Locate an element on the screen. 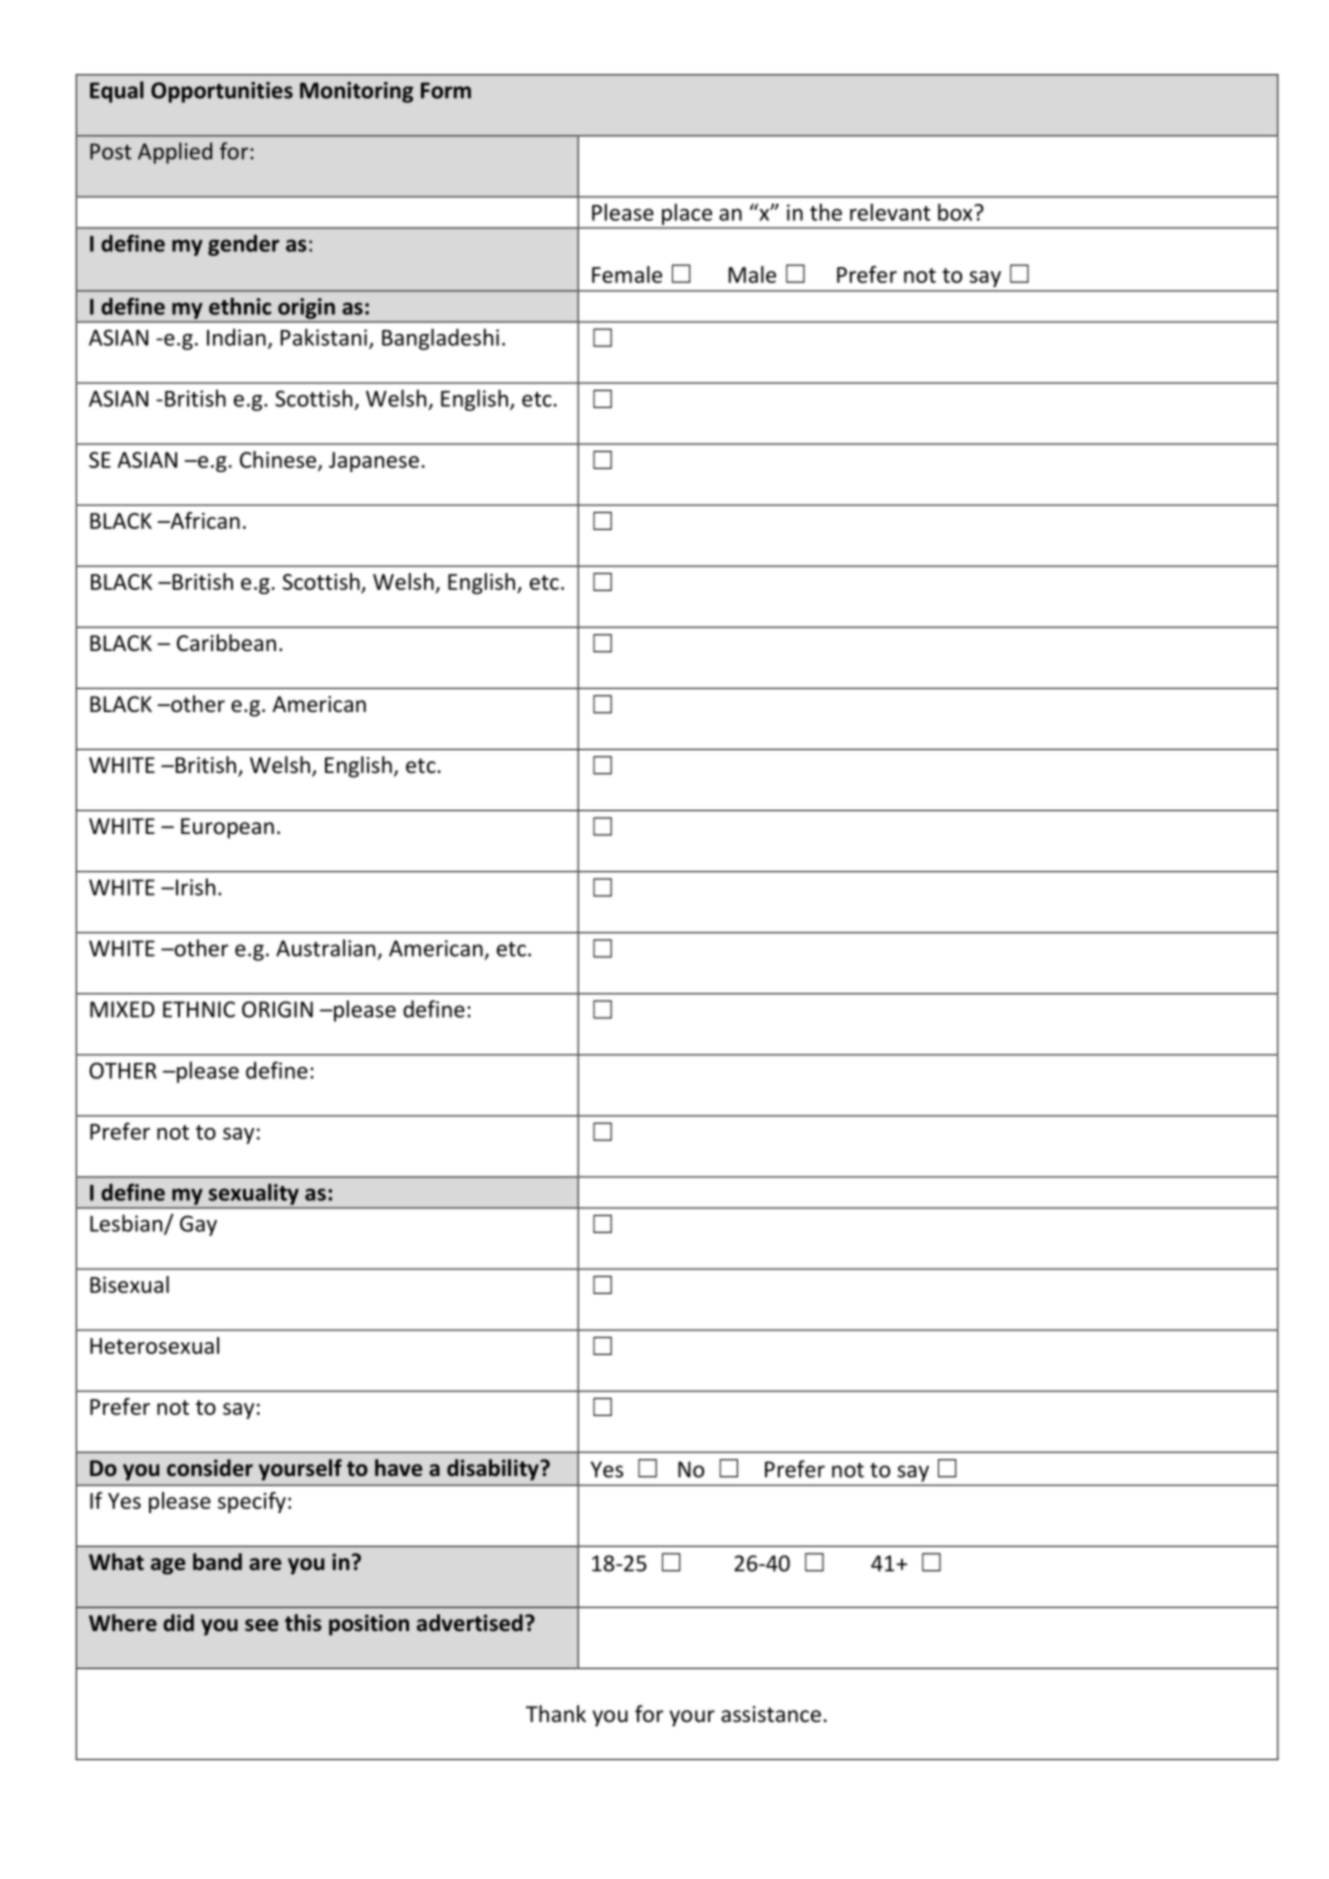 Image resolution: width=1329 pixels, height=1879 pixels. did is located at coordinates (178, 1623).
